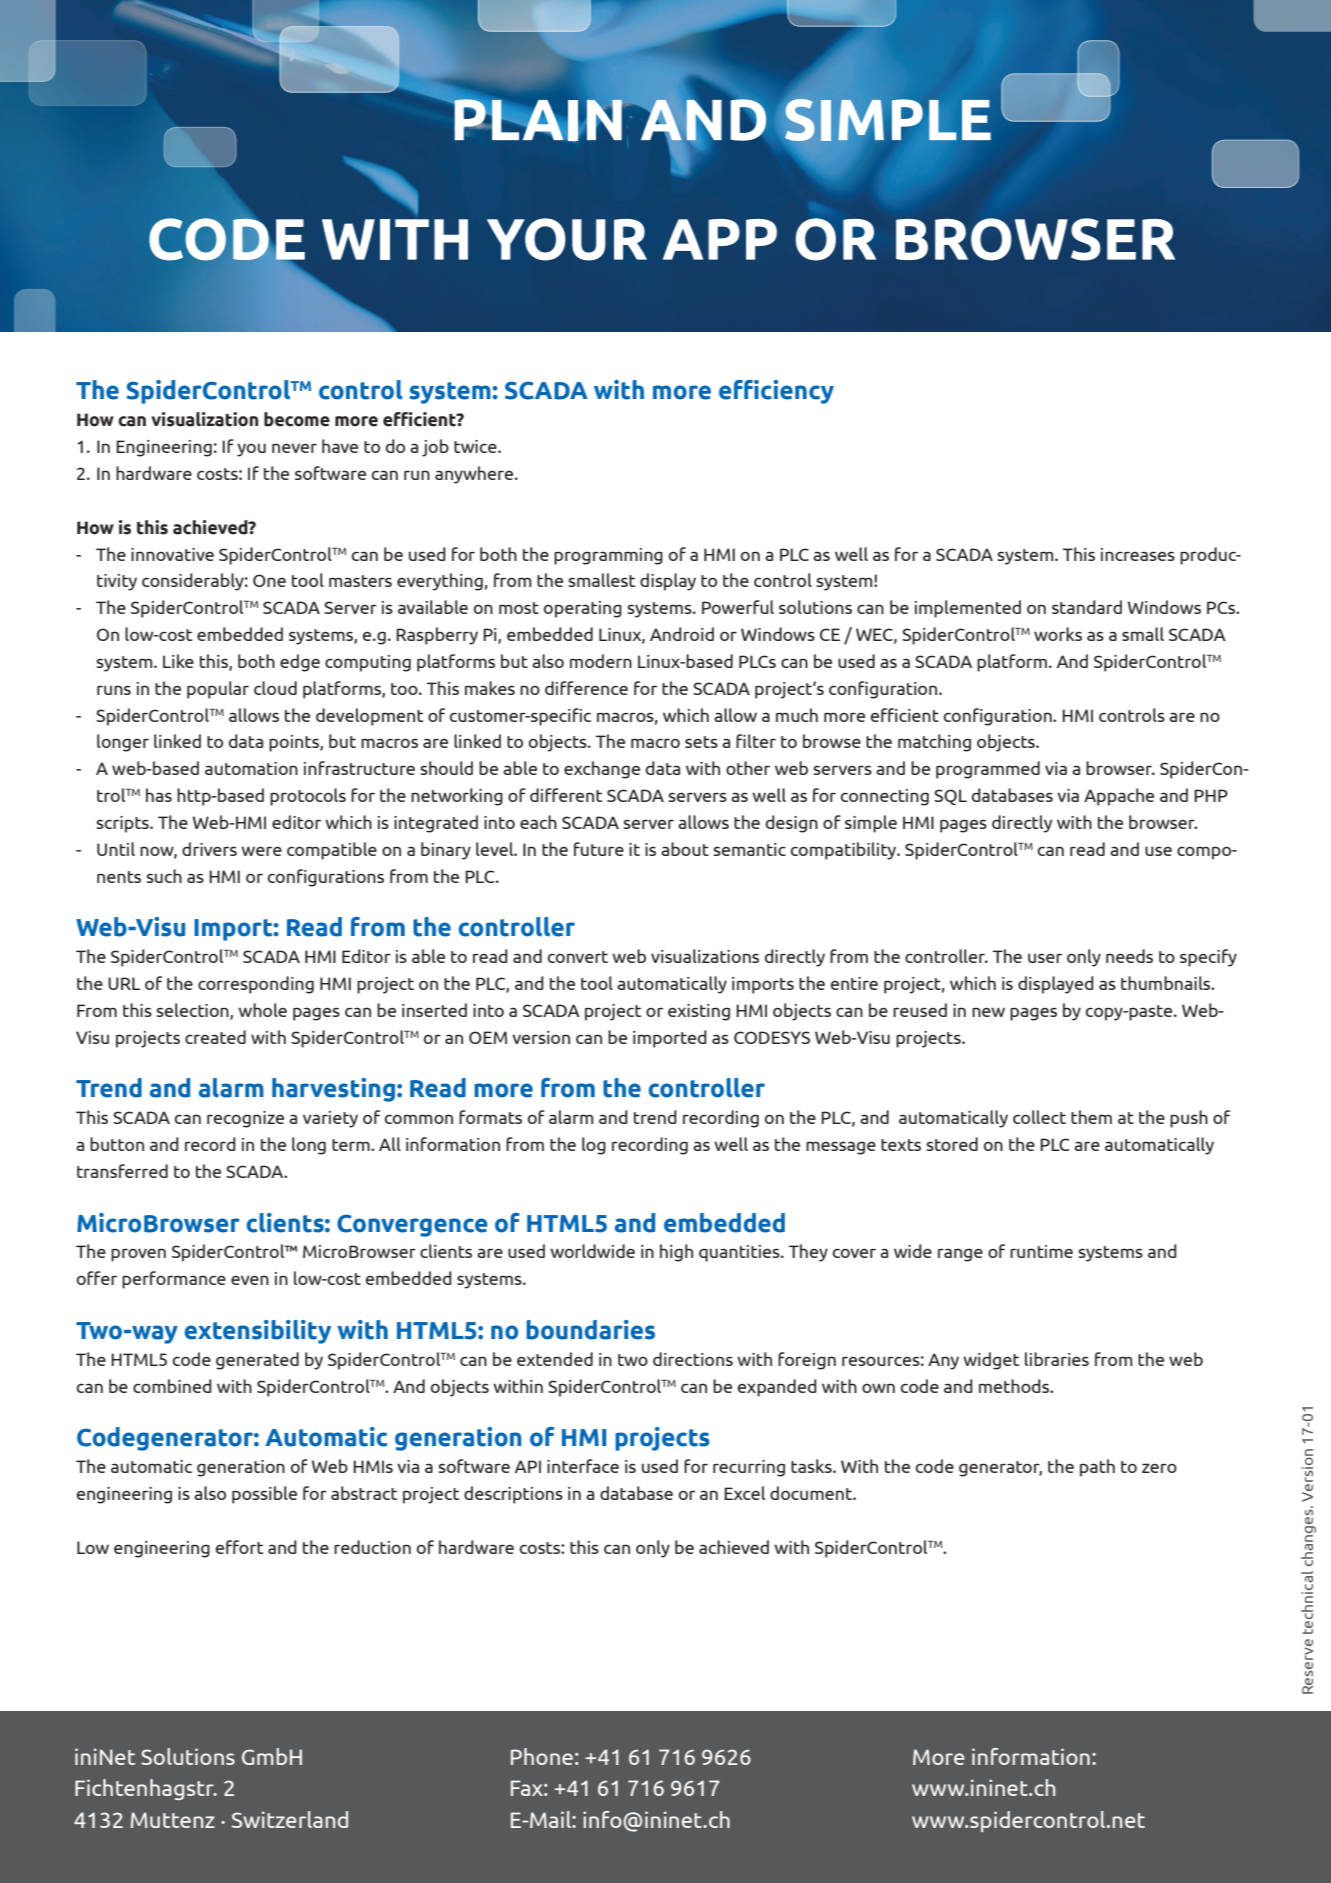  Describe the element at coordinates (583, 1466) in the page. I see `interface` at that location.
